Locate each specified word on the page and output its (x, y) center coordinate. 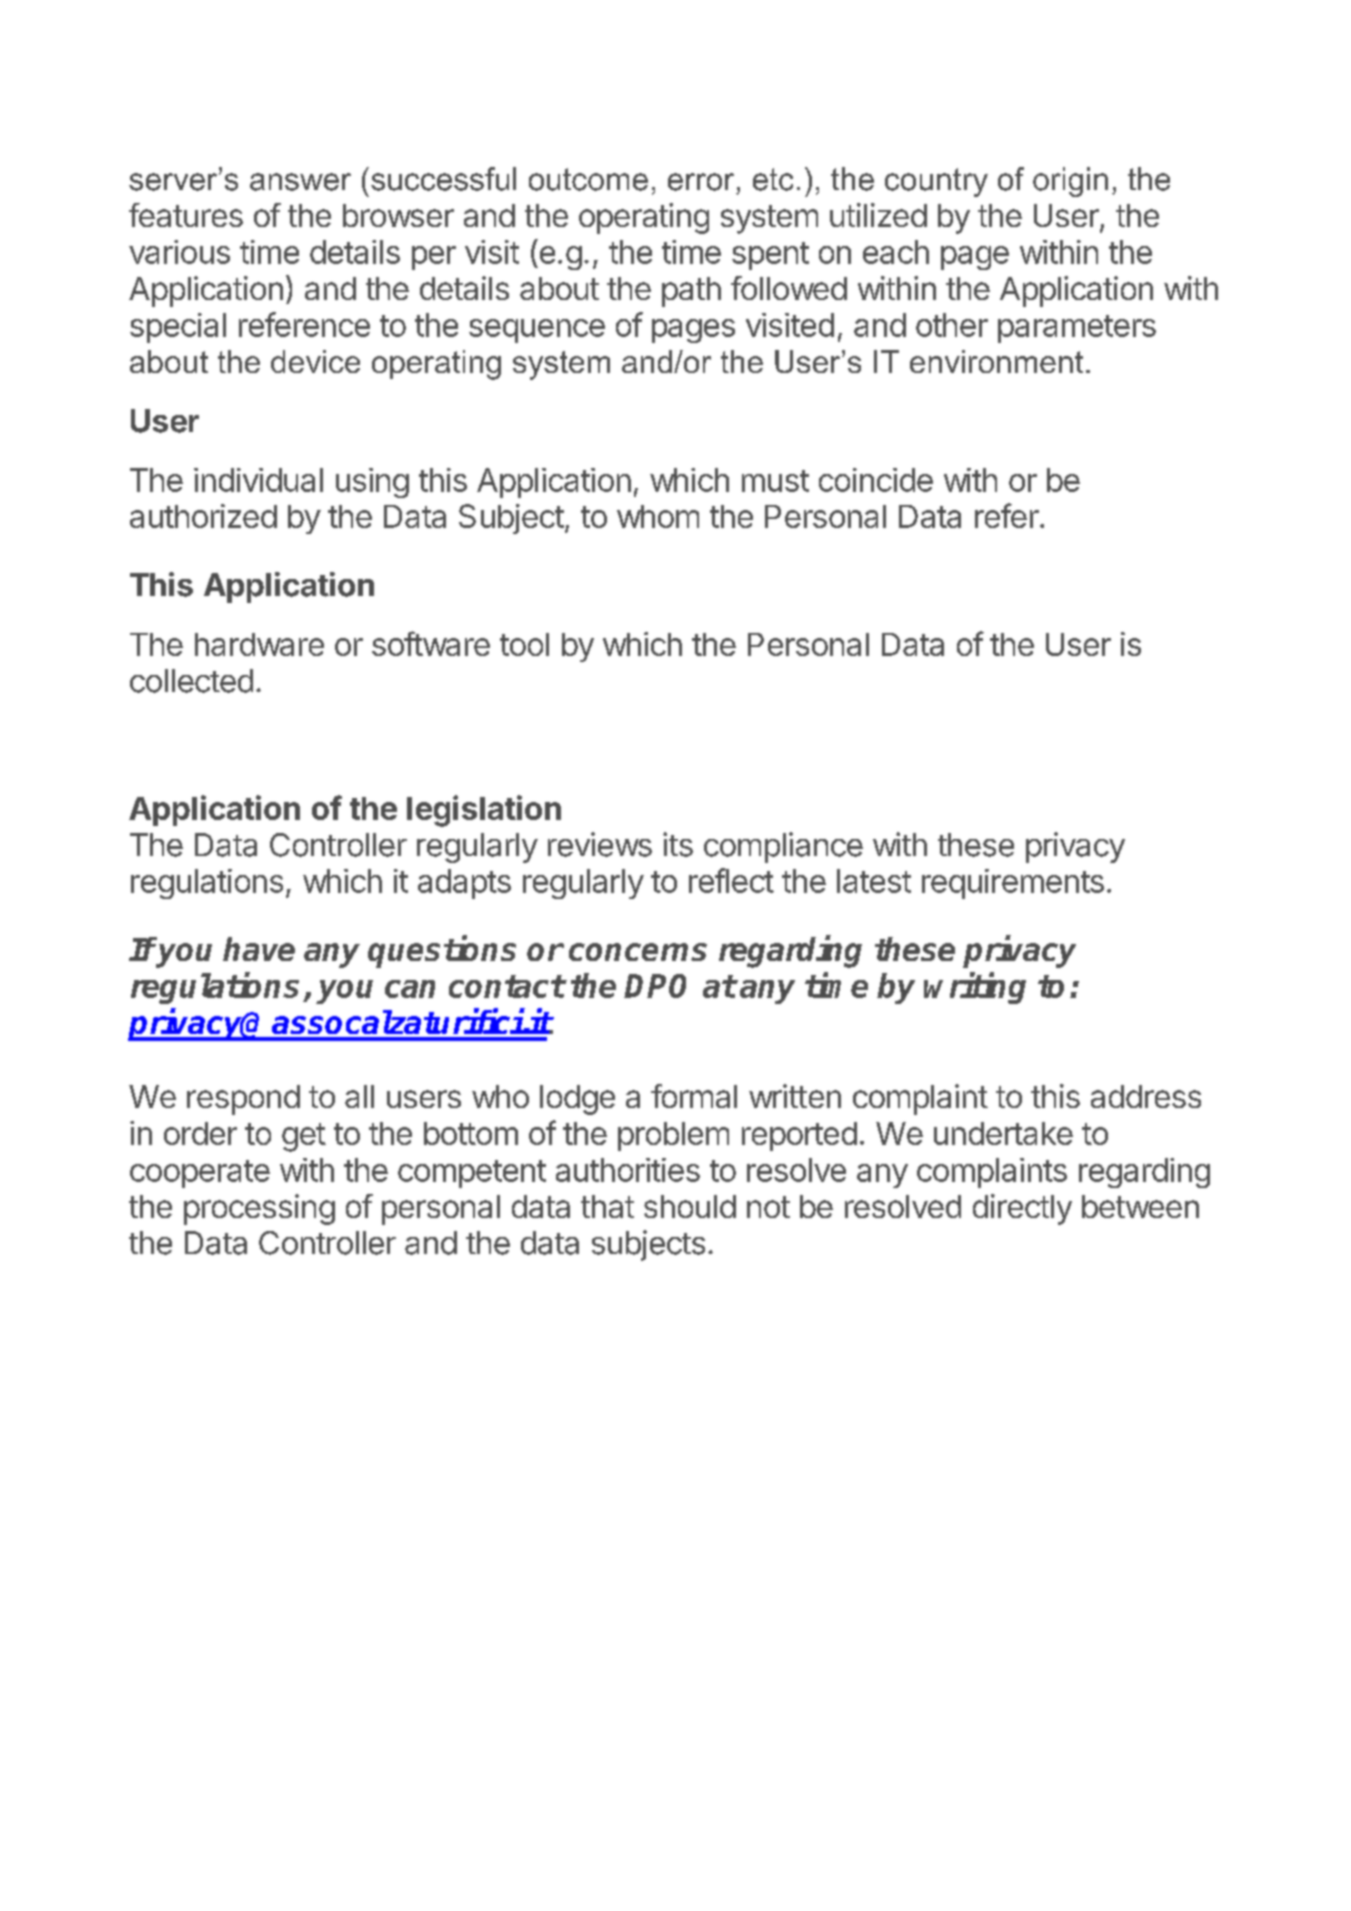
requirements (1013, 884)
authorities (628, 1170)
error (701, 182)
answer (300, 182)
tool (524, 644)
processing (259, 1209)
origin (1070, 182)
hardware (259, 644)
